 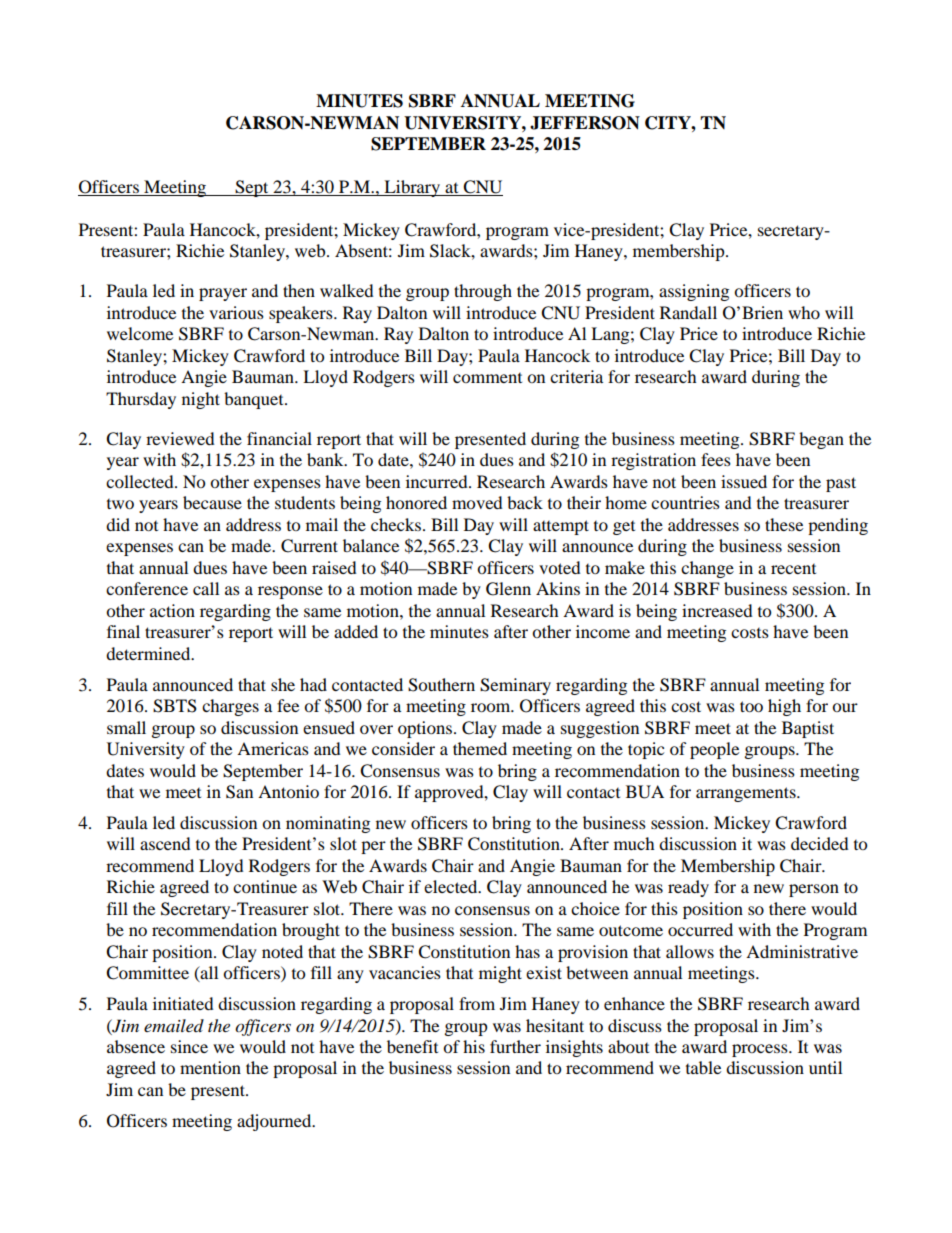 What do you see at coordinates (189, 1046) in the page?
I see `since` at bounding box center [189, 1046].
